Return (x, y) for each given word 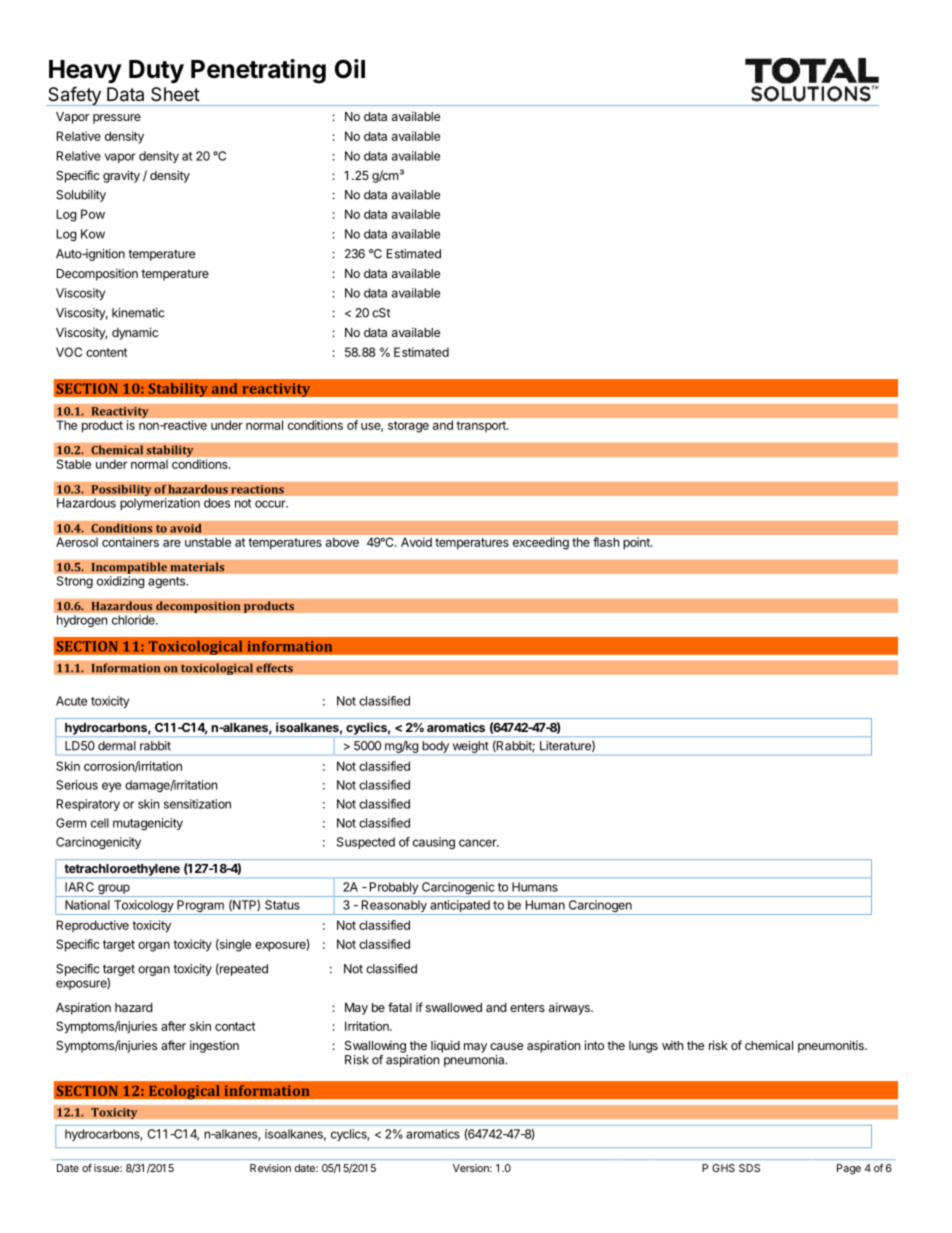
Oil (350, 69)
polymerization (160, 504)
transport (482, 426)
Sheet (175, 94)
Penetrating (258, 71)
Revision (270, 1168)
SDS (749, 1168)
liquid (445, 1046)
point (638, 543)
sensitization (197, 804)
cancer (479, 843)
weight (471, 747)
